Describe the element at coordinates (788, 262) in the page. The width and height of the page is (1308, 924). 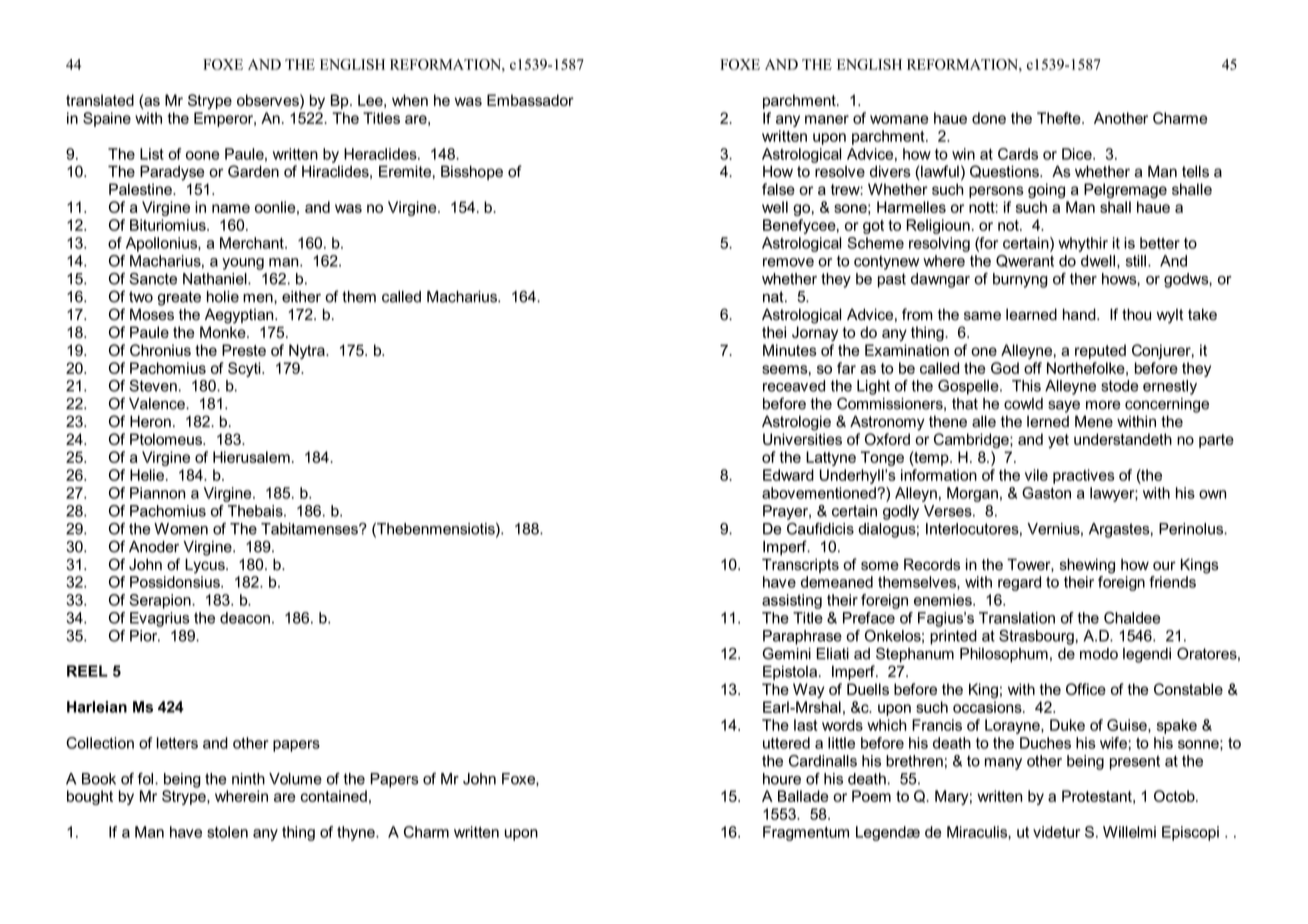
I see `remove` at that location.
